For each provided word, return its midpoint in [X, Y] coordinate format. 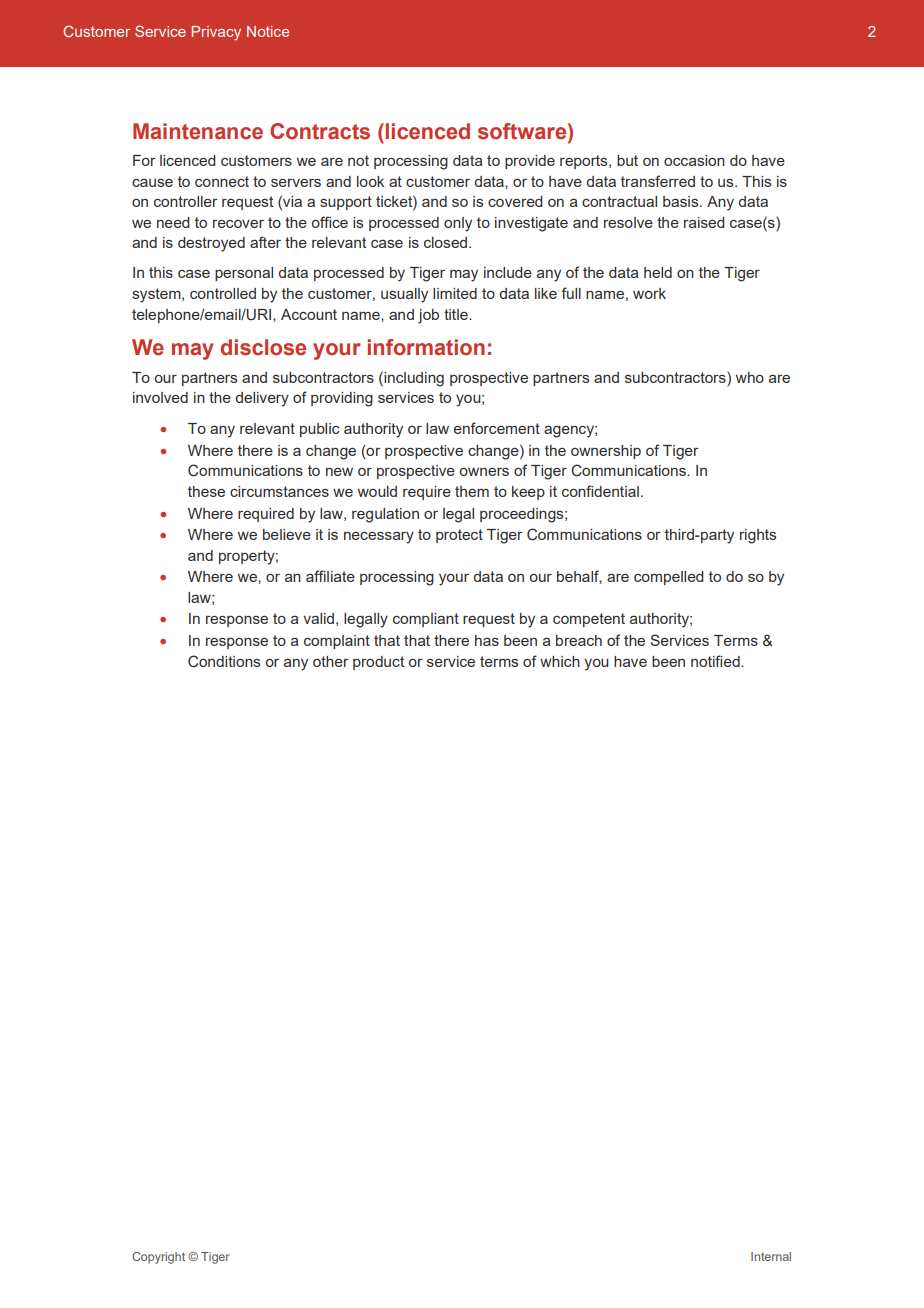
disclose [263, 347]
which [560, 661]
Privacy [216, 33]
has [487, 640]
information [426, 347]
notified [716, 661]
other [331, 661]
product [378, 663]
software [523, 131]
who [750, 377]
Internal [771, 1256]
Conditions [224, 661]
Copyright [158, 1258]
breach [579, 640]
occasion [694, 160]
